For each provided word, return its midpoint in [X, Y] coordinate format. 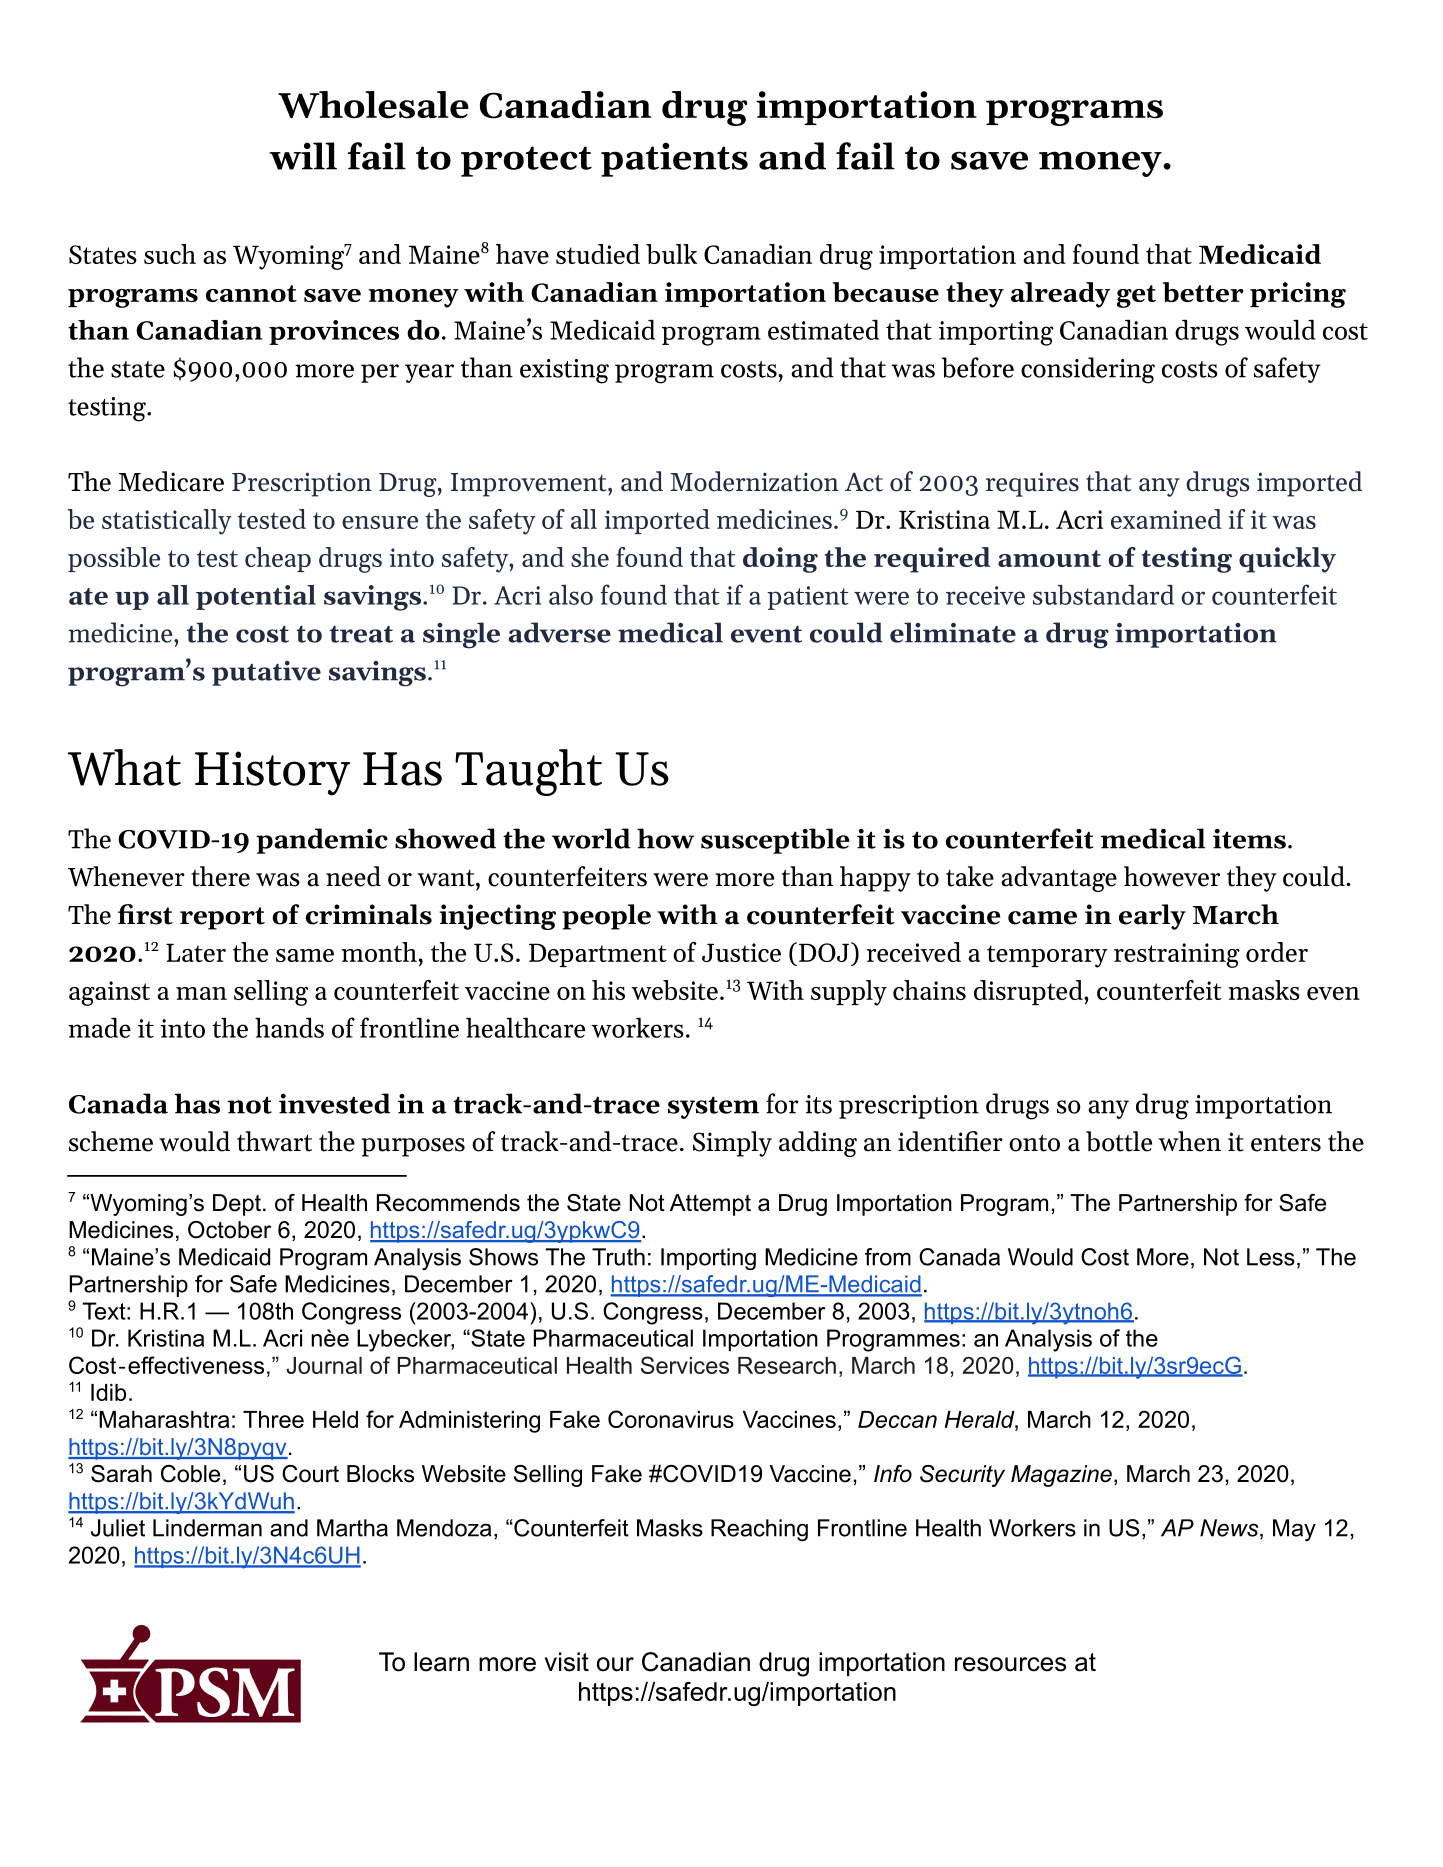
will [303, 156]
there [220, 876]
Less [1271, 1257]
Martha [352, 1528]
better [1203, 292]
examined [1166, 519]
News [1230, 1529]
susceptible [775, 841]
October [229, 1230]
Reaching [759, 1530]
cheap [278, 559]
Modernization [754, 481]
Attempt [710, 1205]
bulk [671, 254]
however [1172, 876]
